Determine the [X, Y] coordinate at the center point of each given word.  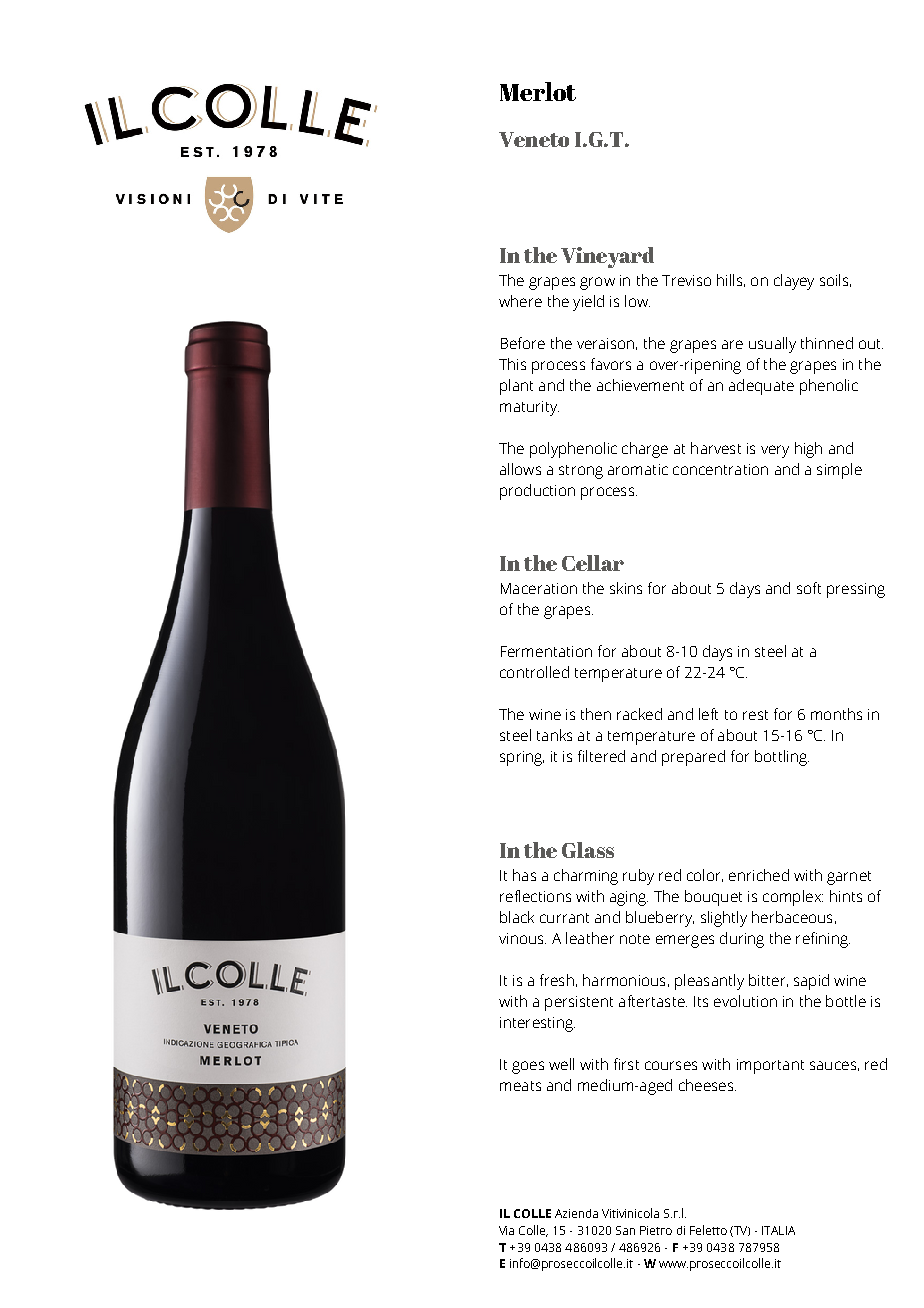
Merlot [538, 91]
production [537, 492]
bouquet [713, 898]
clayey [794, 282]
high [808, 450]
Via [506, 1230]
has [524, 875]
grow [597, 283]
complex [793, 898]
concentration [720, 469]
